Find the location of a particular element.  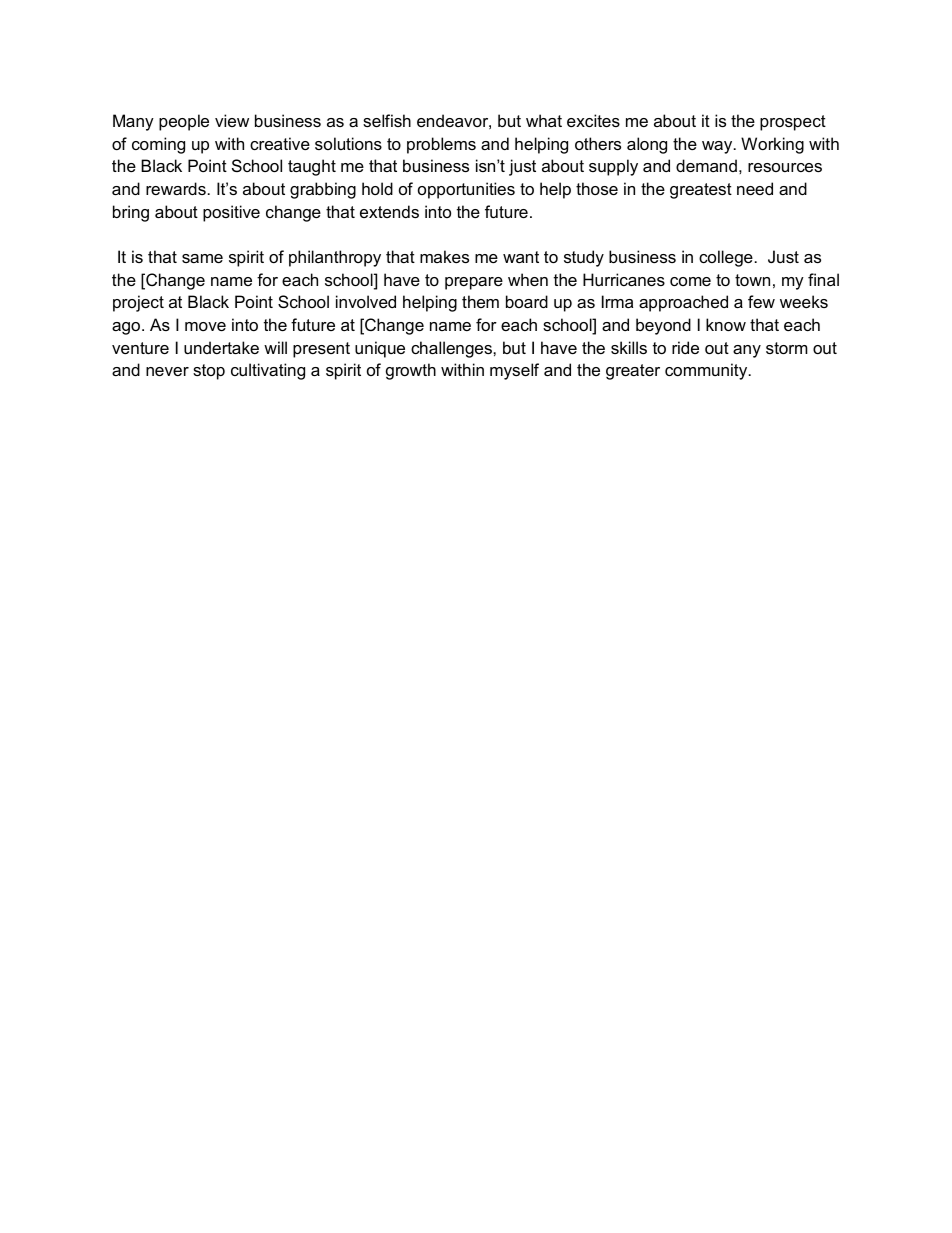

project is located at coordinates (138, 303).
